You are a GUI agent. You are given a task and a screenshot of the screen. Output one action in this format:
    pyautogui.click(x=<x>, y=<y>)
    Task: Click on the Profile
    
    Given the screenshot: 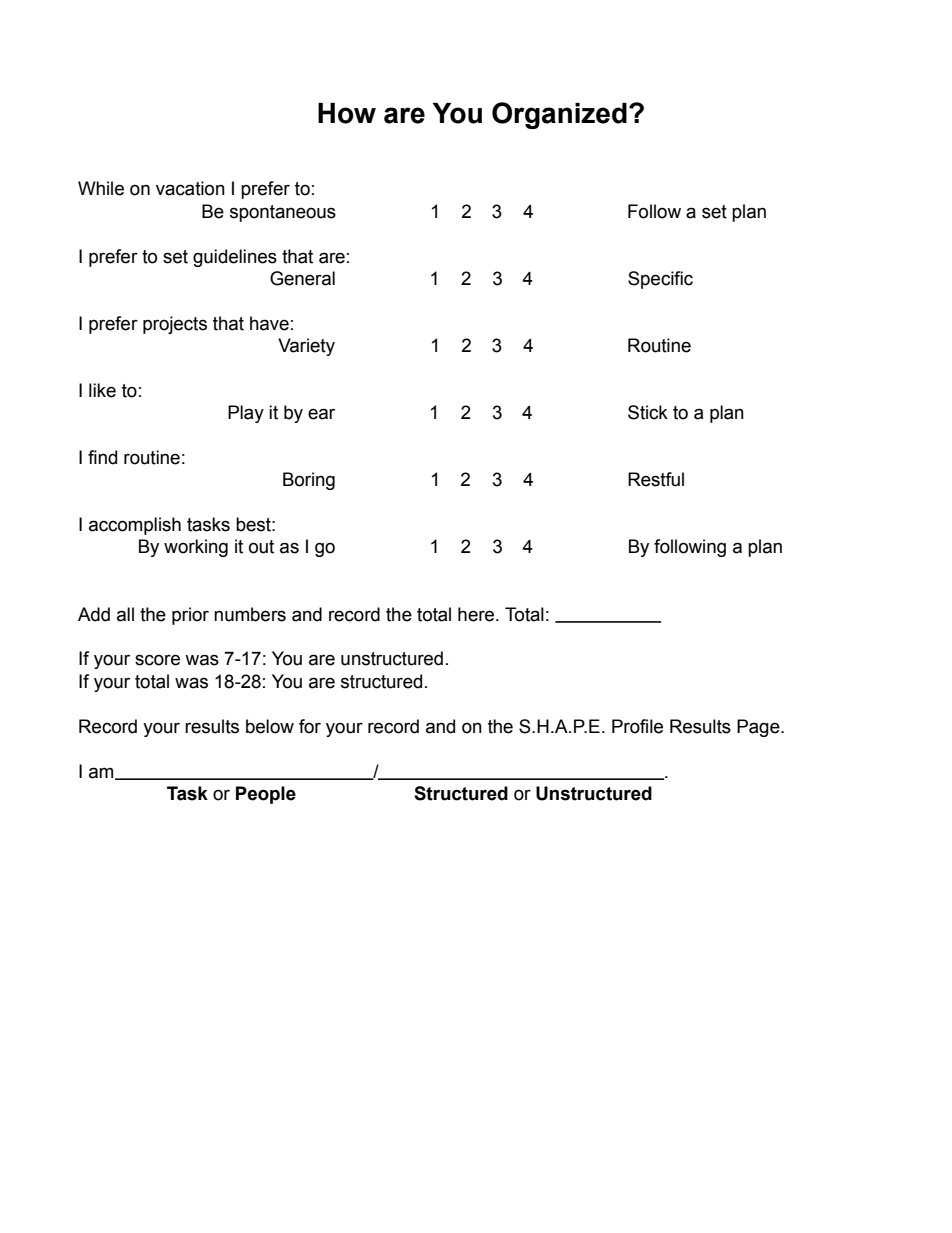 What is the action you would take?
    pyautogui.click(x=637, y=726)
